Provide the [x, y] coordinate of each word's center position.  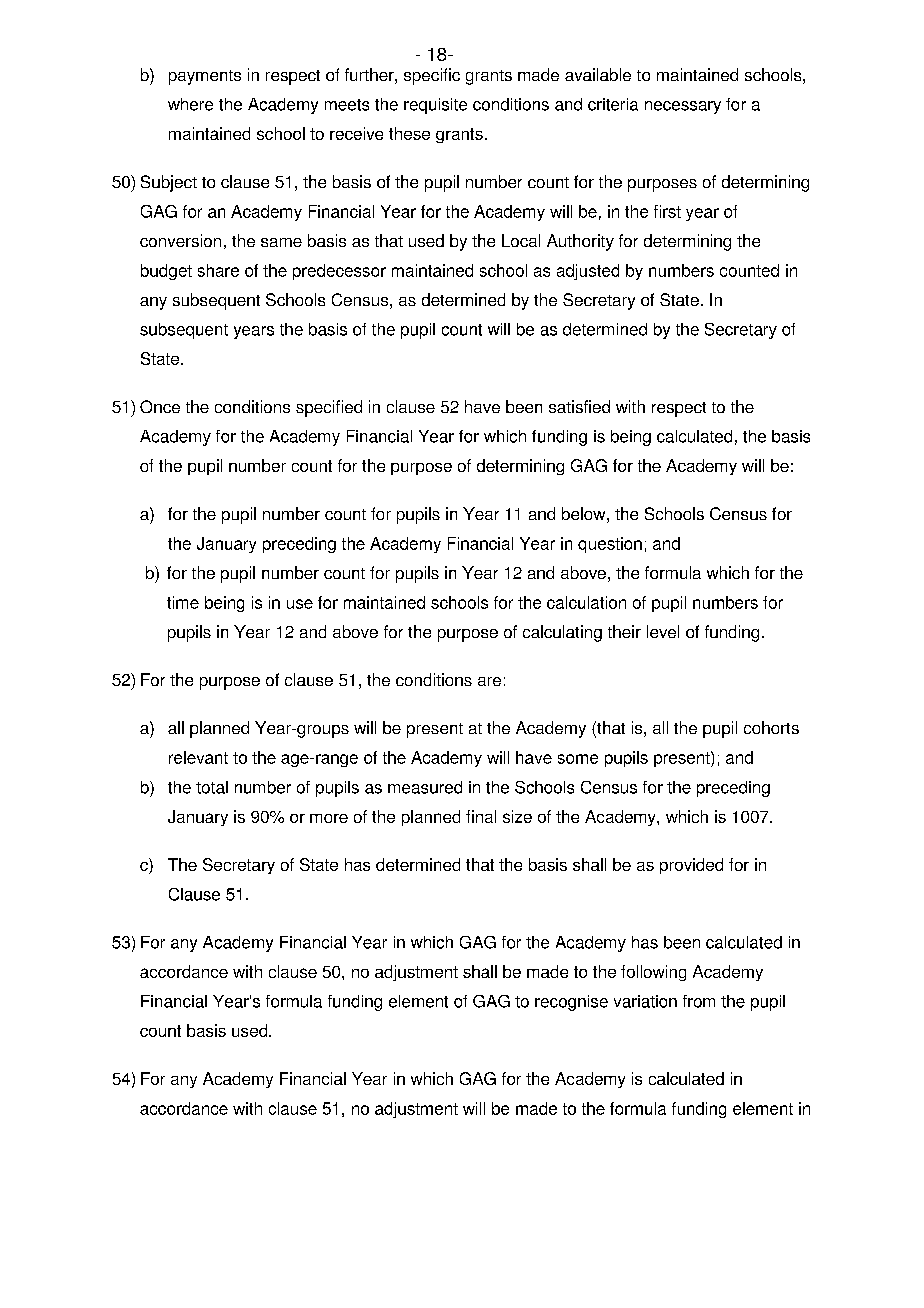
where [190, 104]
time [183, 602]
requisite [435, 106]
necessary [683, 107]
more [329, 818]
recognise [571, 1003]
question [610, 545]
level [663, 631]
